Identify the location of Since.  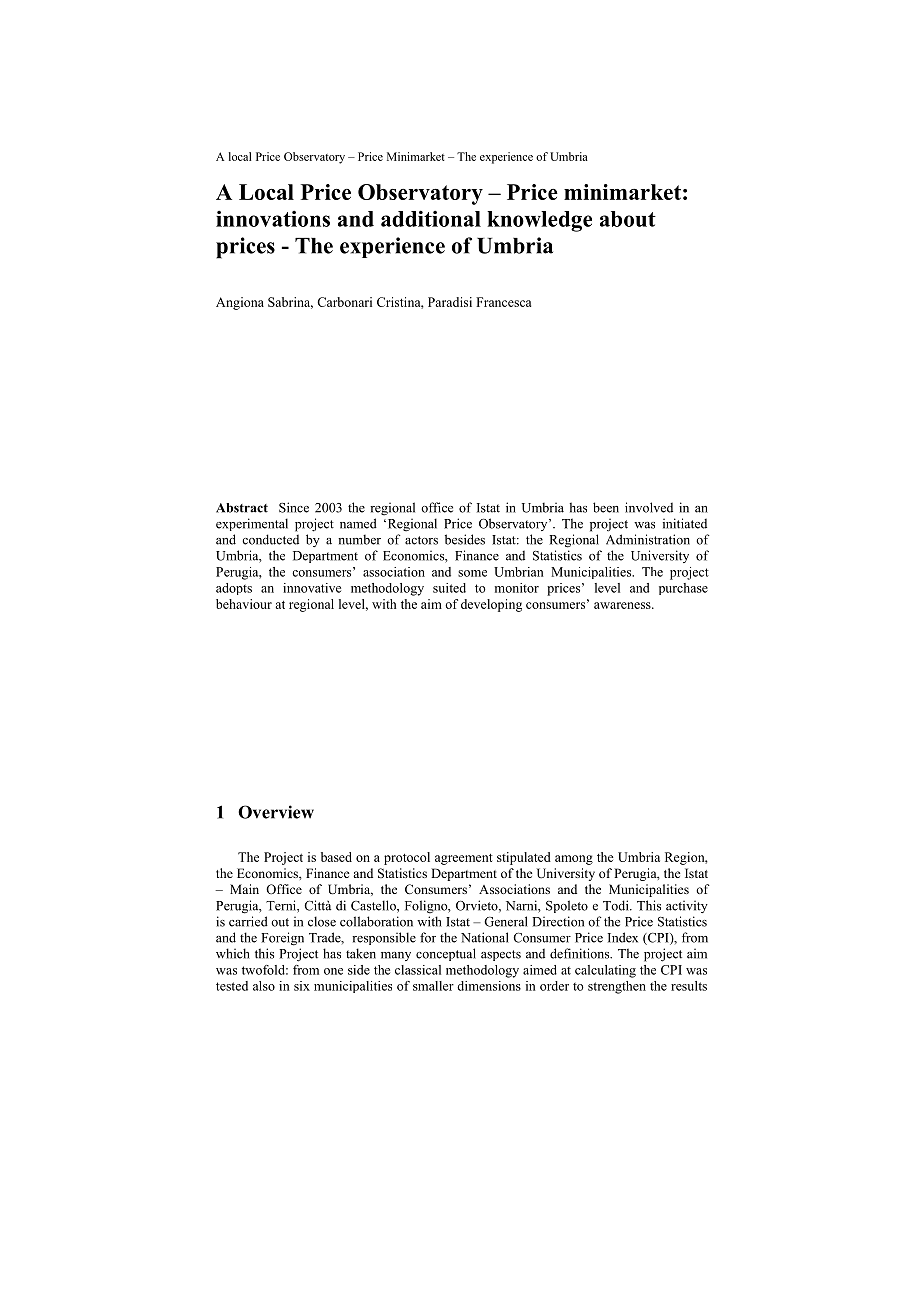
(294, 507).
